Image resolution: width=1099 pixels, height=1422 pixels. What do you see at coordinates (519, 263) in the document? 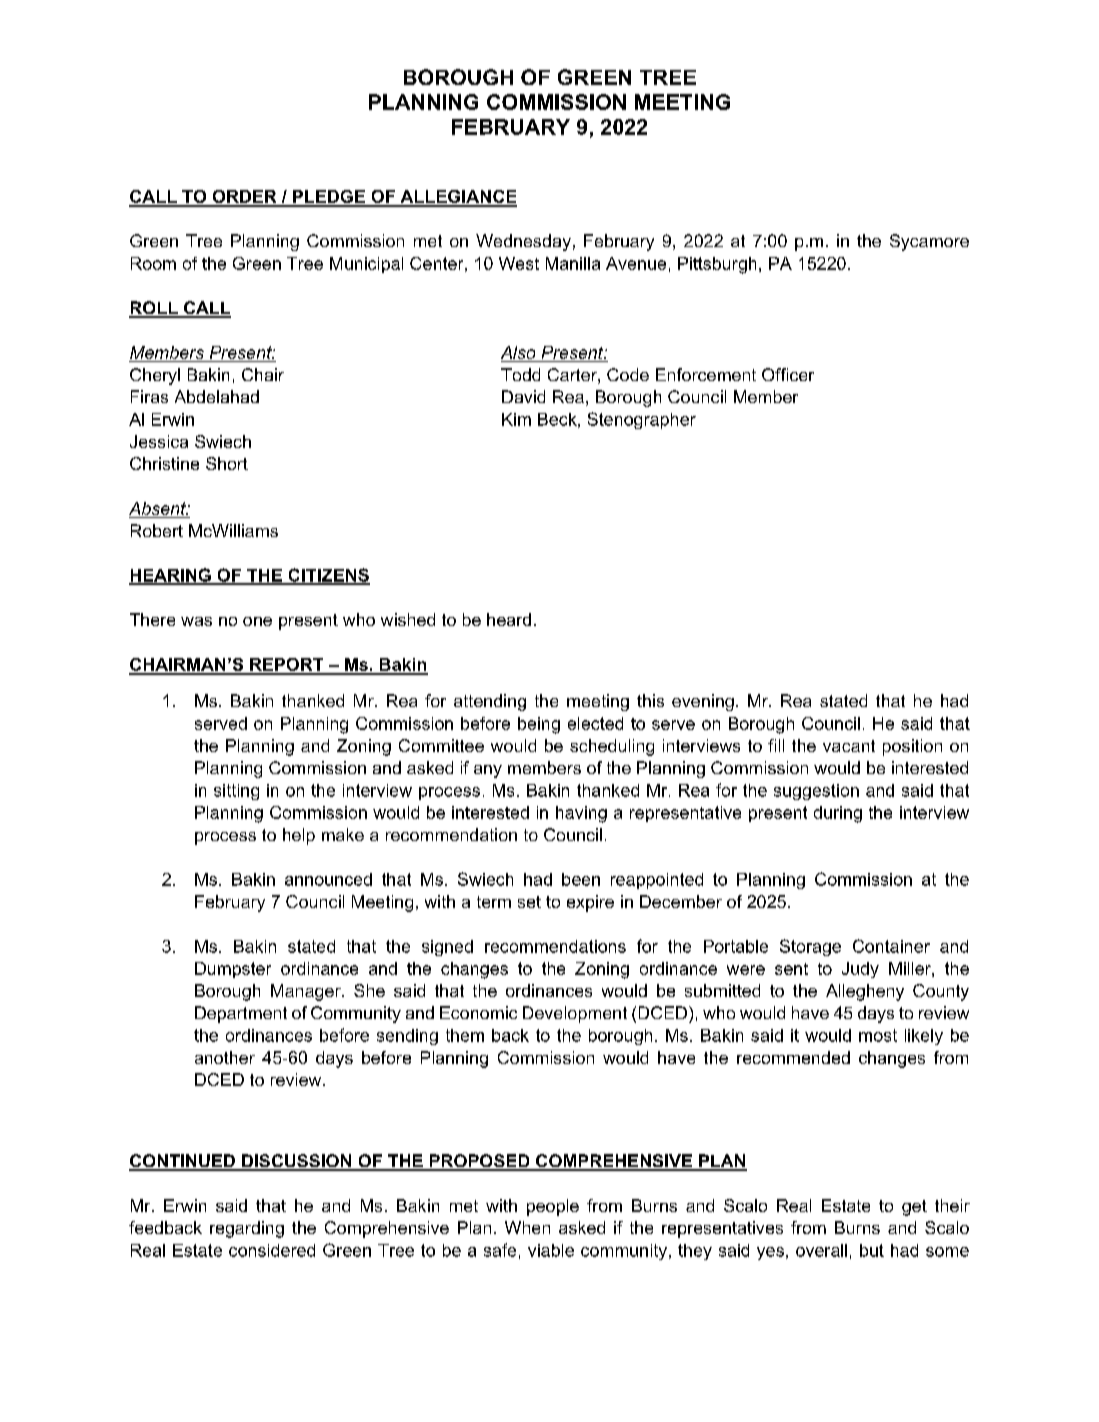
I see `West` at bounding box center [519, 263].
